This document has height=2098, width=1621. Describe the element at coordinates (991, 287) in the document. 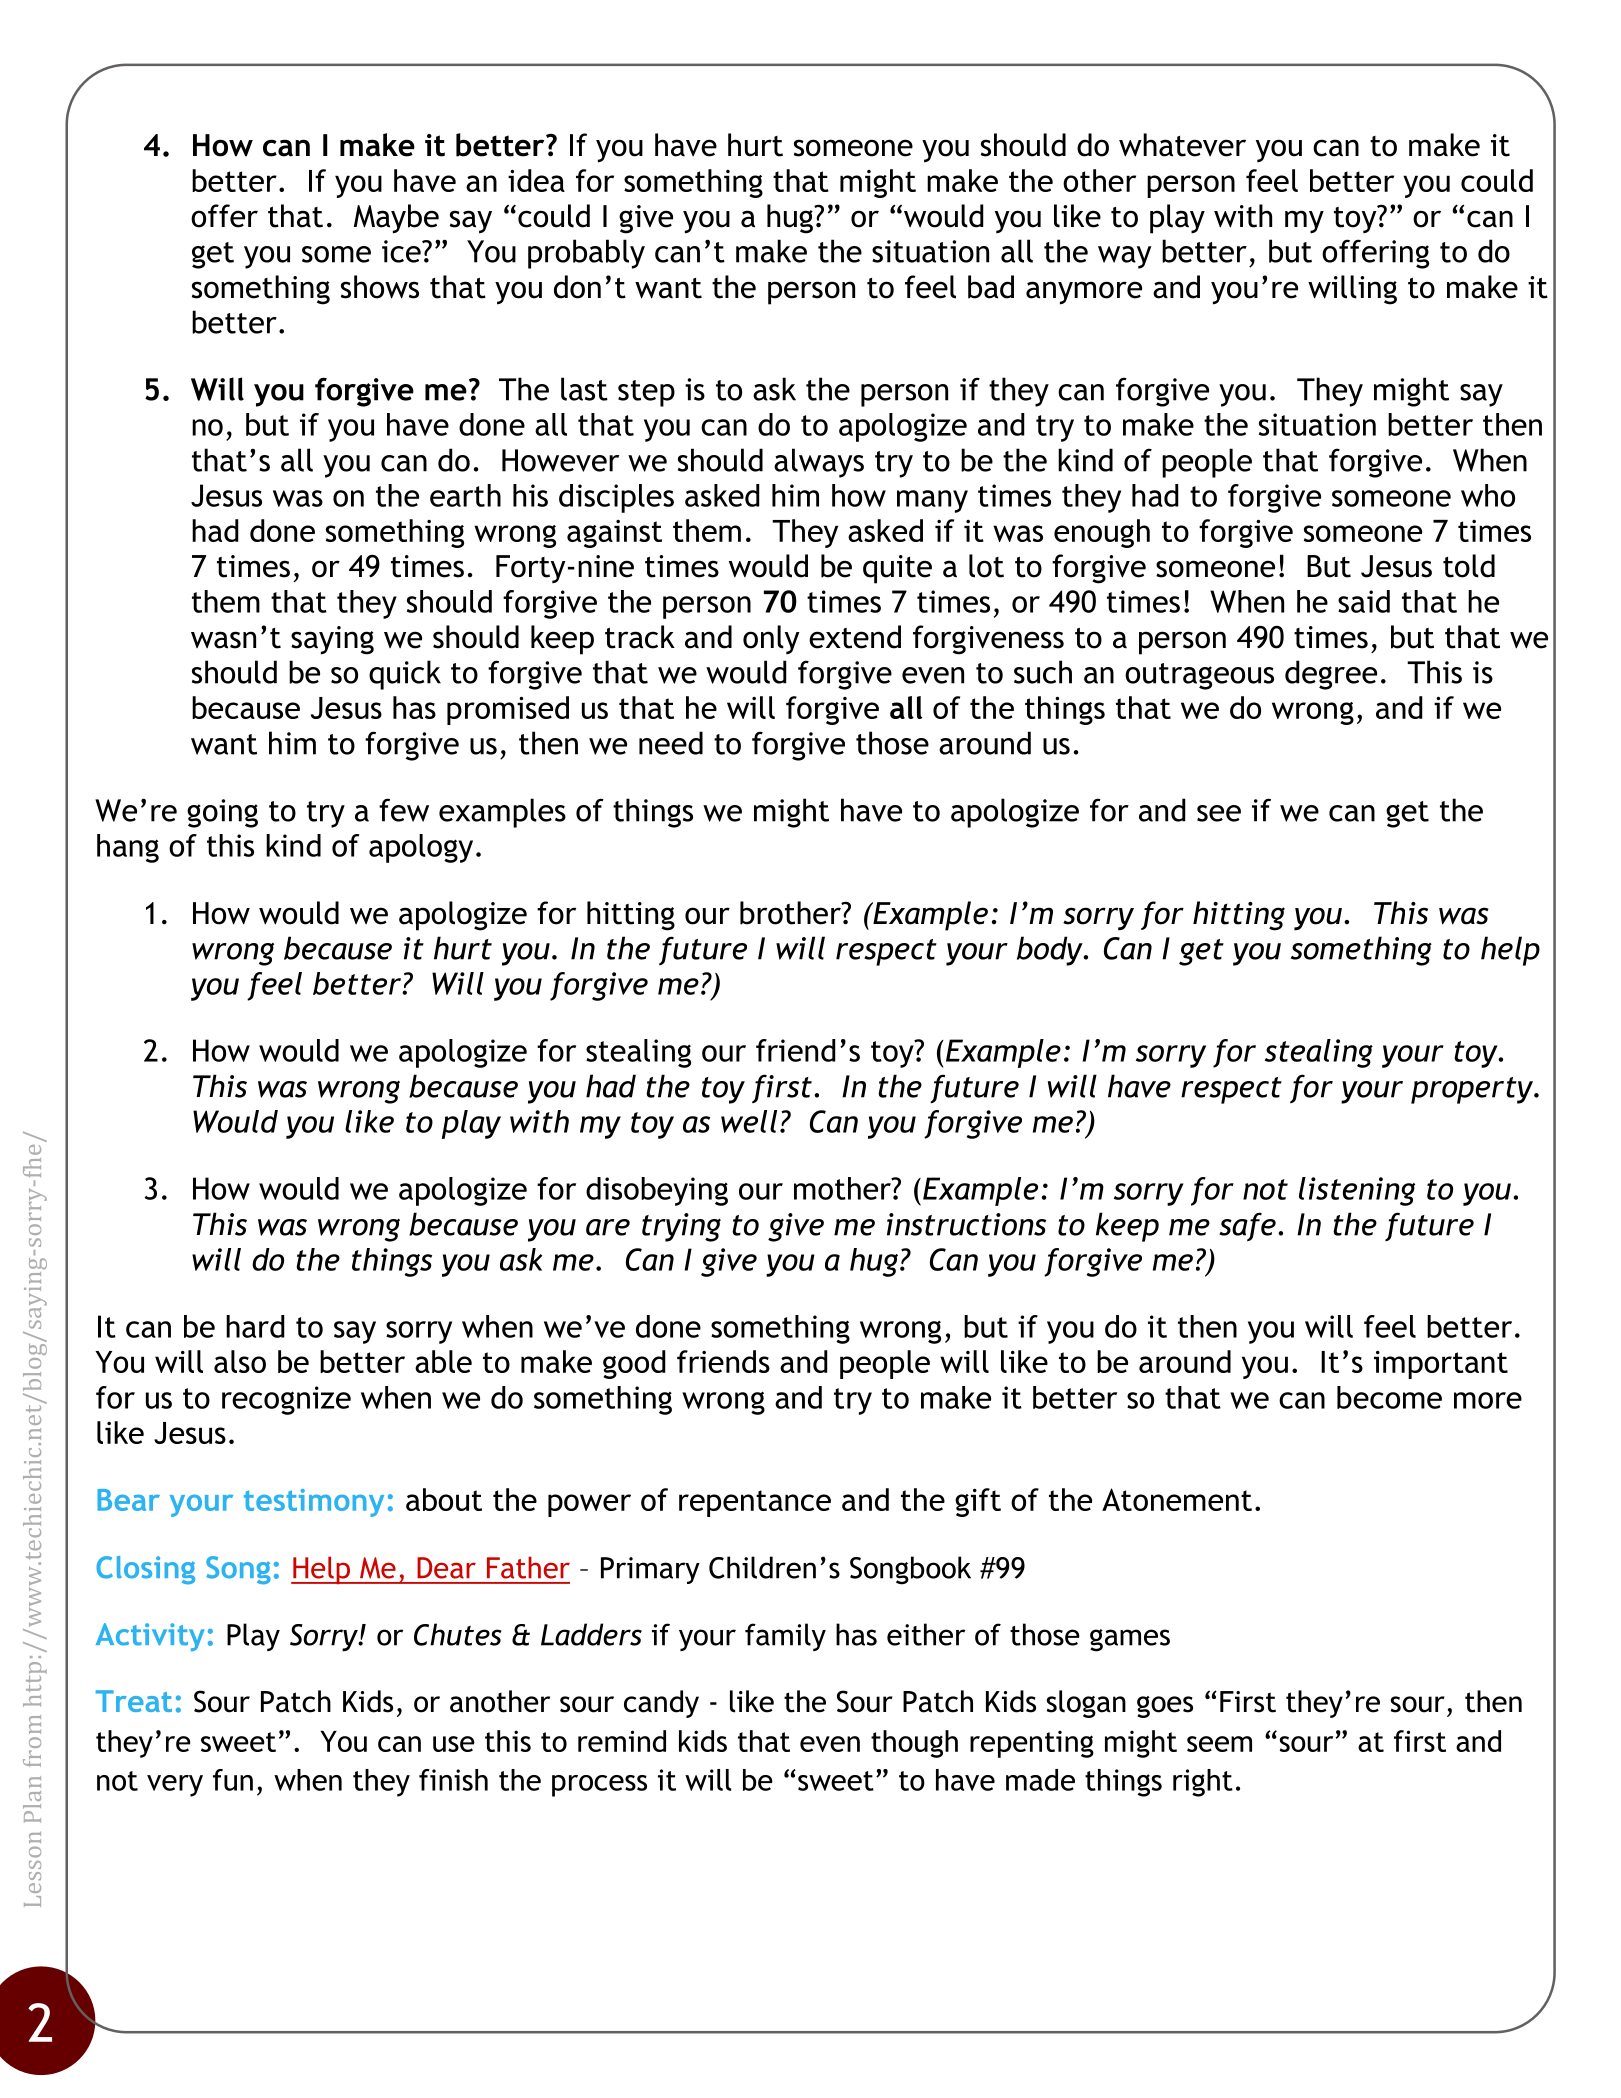

I see `bad` at that location.
